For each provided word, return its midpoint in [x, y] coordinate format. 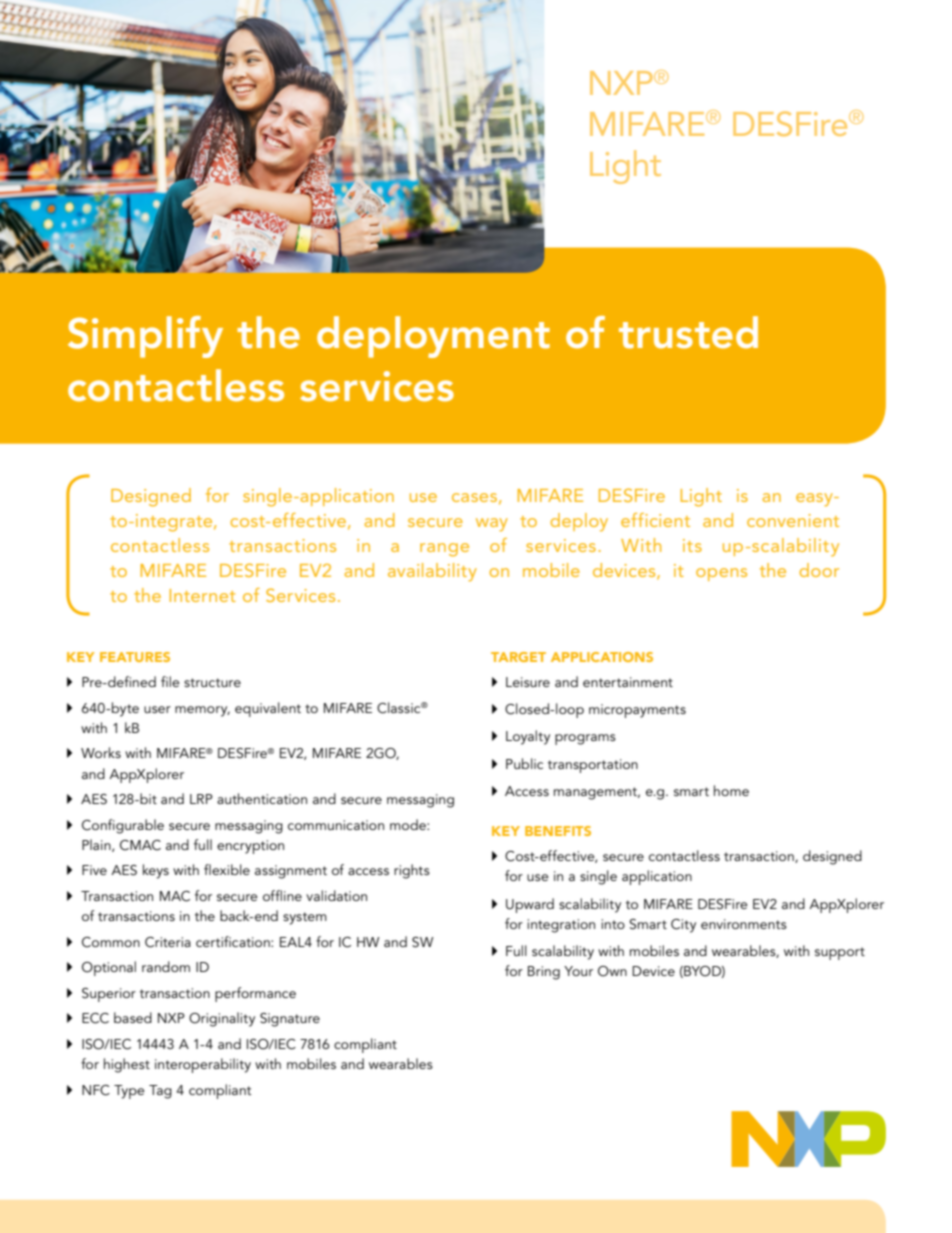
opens [721, 574]
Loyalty [528, 737]
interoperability [203, 1065]
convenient [793, 520]
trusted [688, 332]
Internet [203, 595]
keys [156, 871]
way [492, 525]
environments [744, 924]
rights [412, 871]
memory [202, 711]
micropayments [637, 711]
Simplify [145, 337]
